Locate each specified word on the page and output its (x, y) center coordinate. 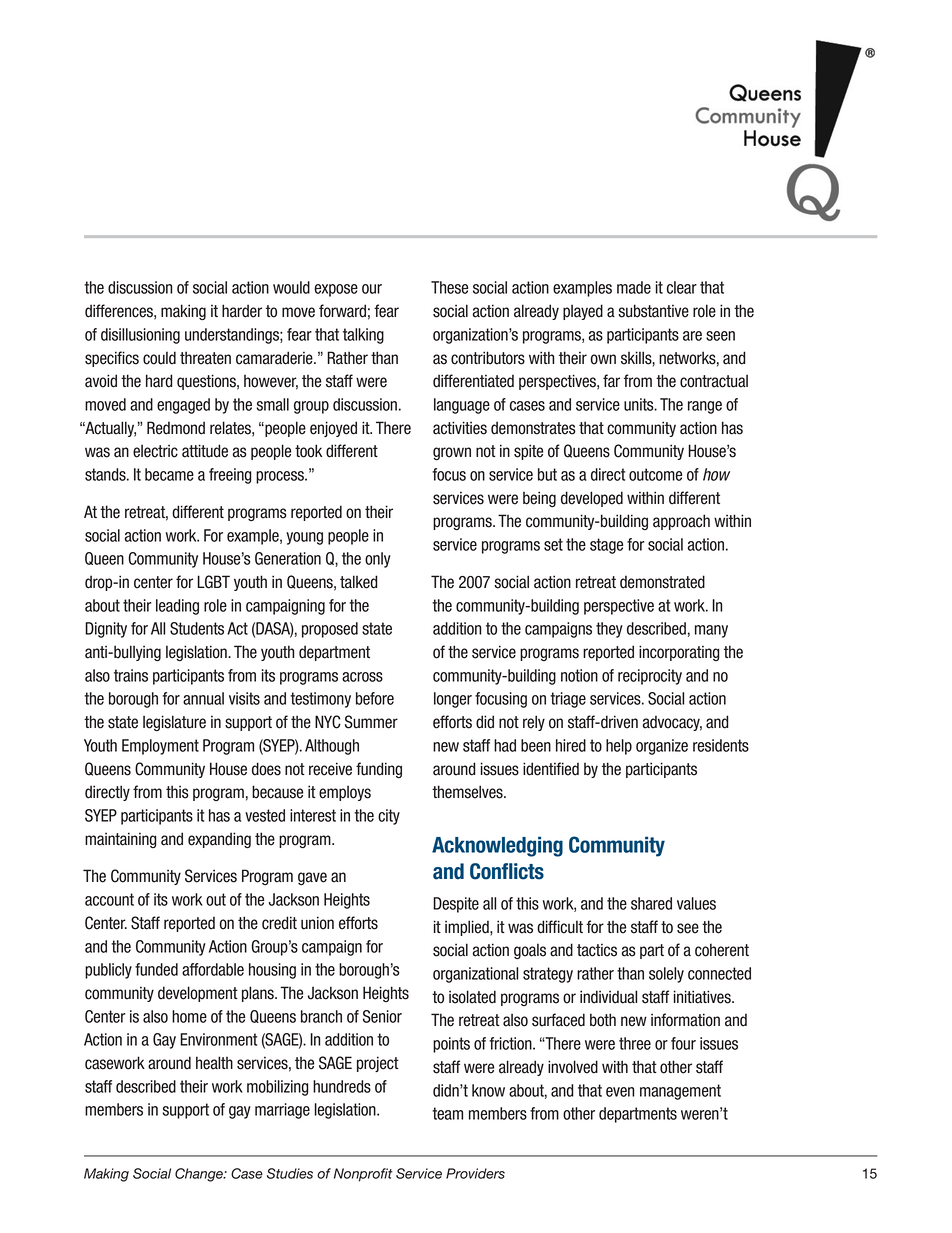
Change (200, 1175)
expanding (219, 840)
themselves (468, 792)
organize (662, 747)
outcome (655, 474)
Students (197, 628)
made (634, 287)
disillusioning (140, 336)
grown (452, 454)
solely (666, 975)
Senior (382, 1016)
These (449, 287)
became (169, 474)
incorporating (679, 653)
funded (156, 969)
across (362, 677)
